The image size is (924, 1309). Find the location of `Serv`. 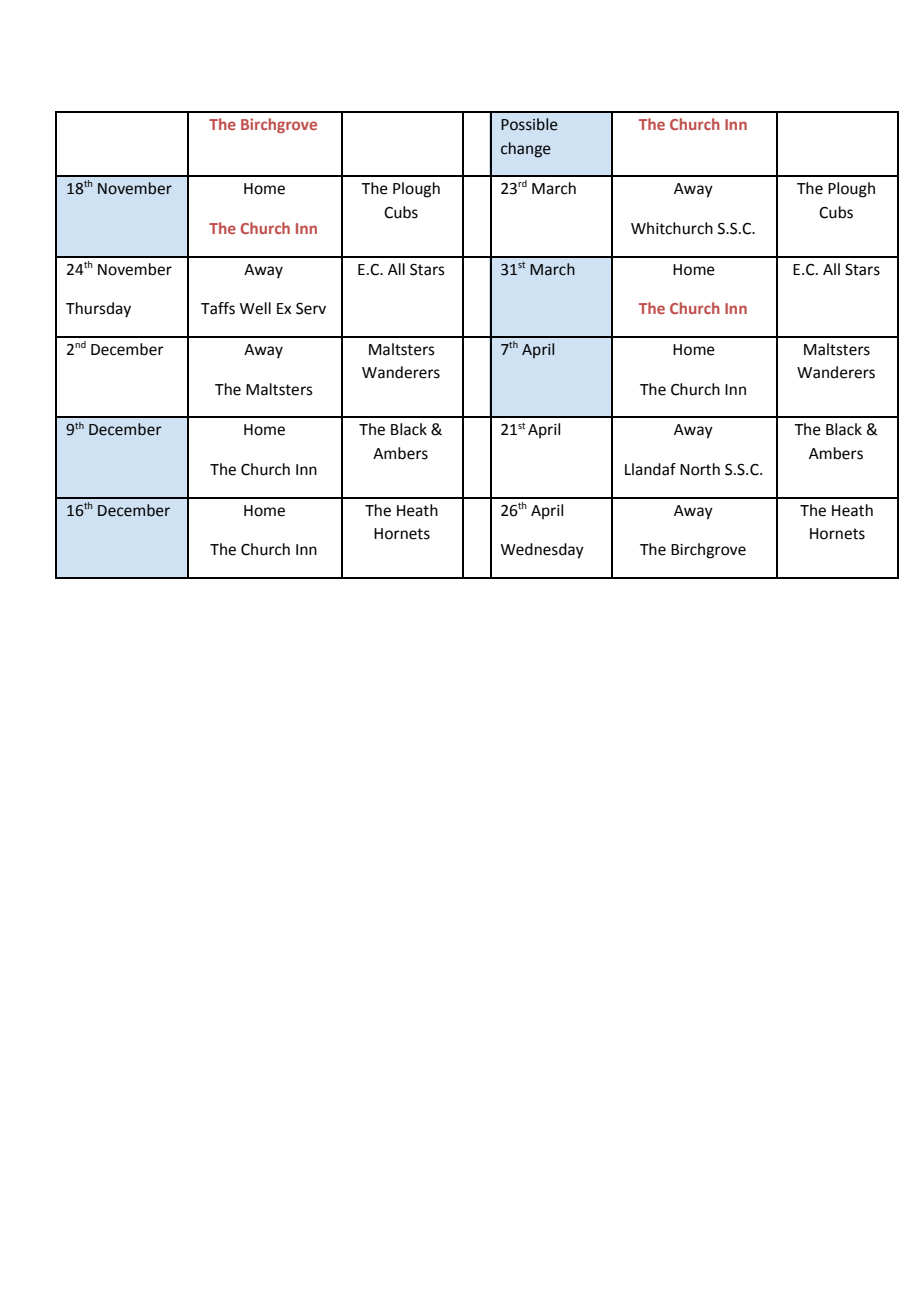

Serv is located at coordinates (311, 309).
